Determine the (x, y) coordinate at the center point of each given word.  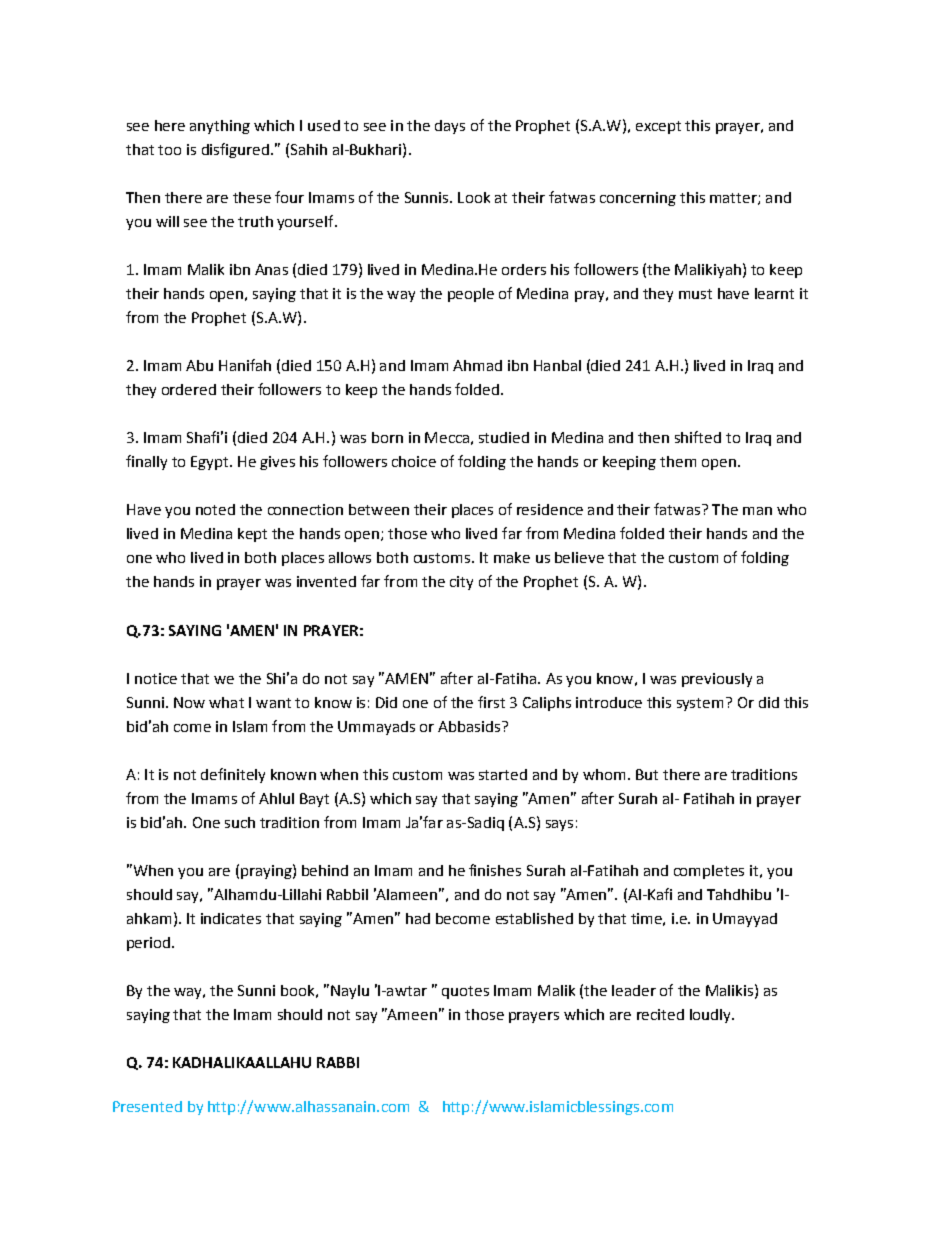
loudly (711, 1016)
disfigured (235, 150)
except (658, 127)
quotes (465, 992)
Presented (147, 1106)
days (450, 127)
